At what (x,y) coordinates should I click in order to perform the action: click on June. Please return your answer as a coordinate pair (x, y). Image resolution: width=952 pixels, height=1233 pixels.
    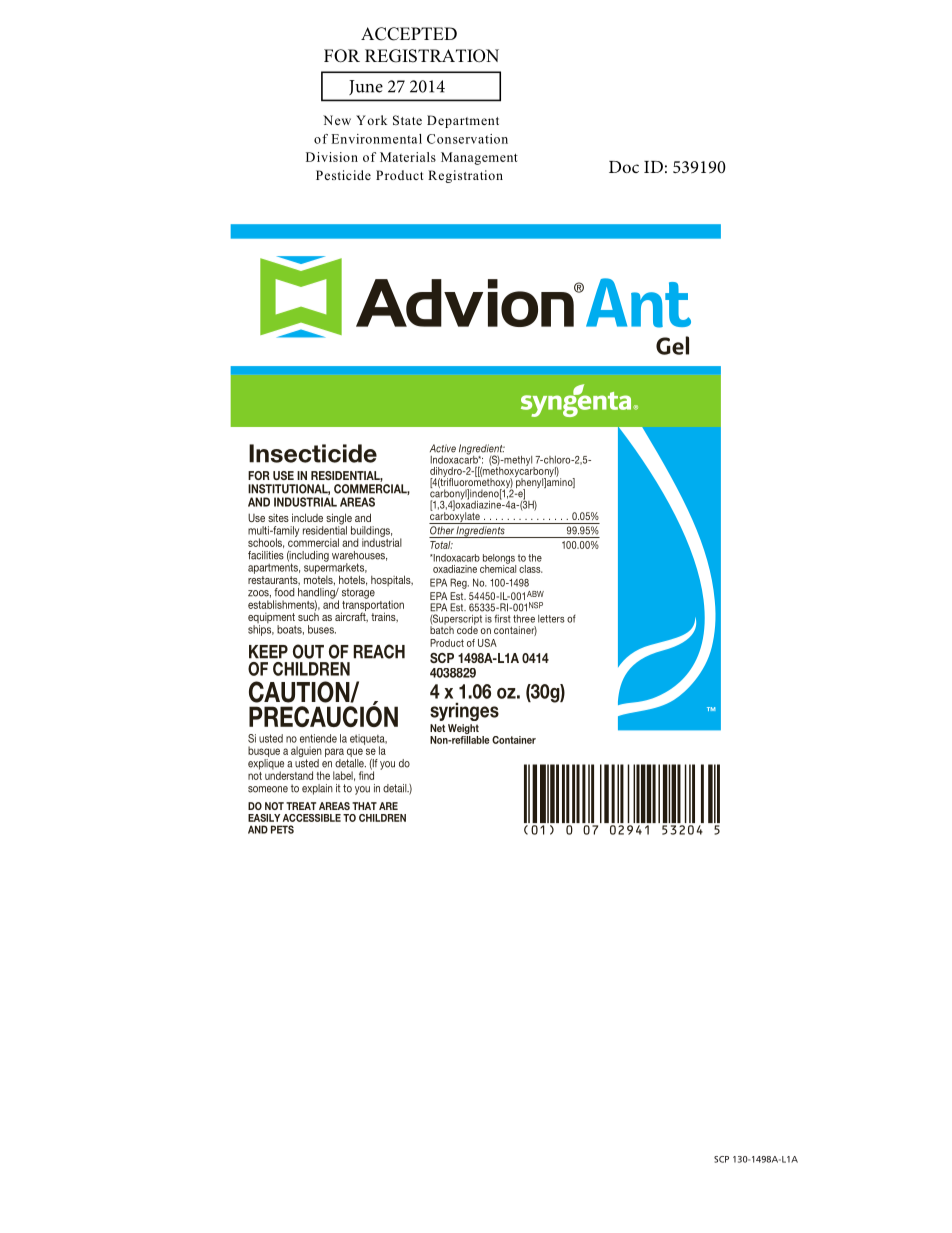
    Looking at the image, I should click on (366, 87).
